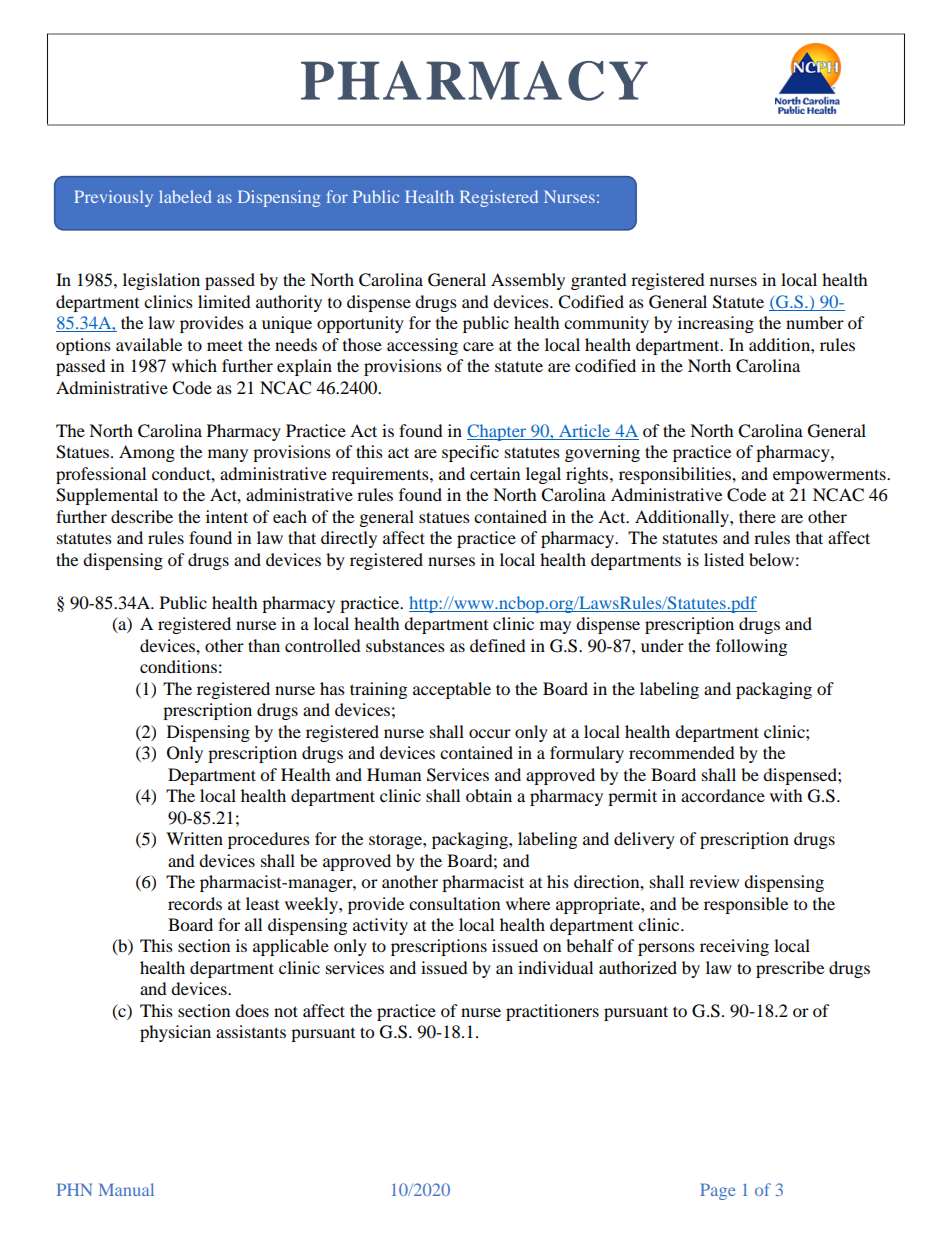 This document has width=952, height=1233. I want to click on Page, so click(718, 1191).
